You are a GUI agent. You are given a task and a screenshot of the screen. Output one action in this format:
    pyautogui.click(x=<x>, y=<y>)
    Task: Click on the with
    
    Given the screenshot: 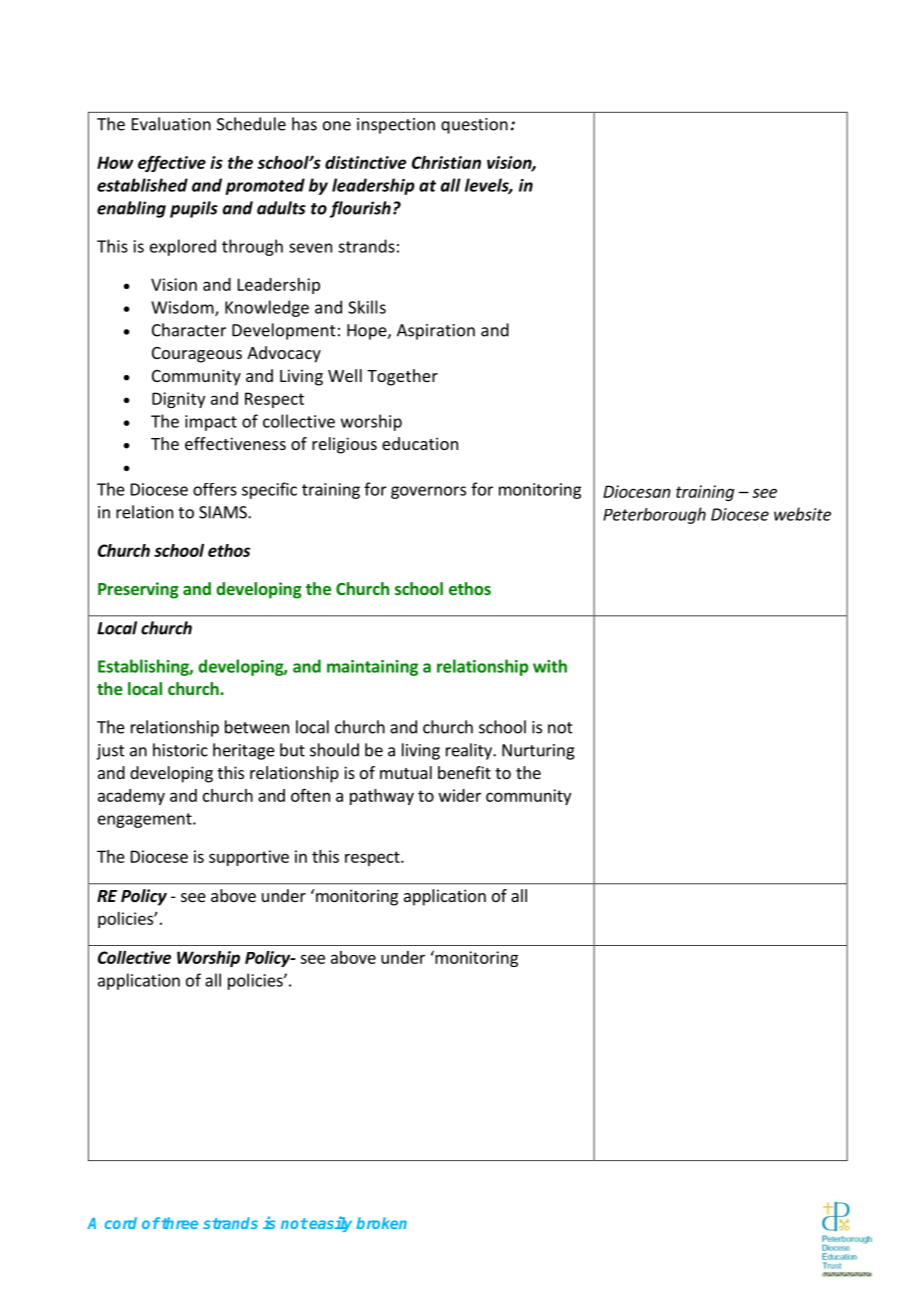 What is the action you would take?
    pyautogui.click(x=550, y=666)
